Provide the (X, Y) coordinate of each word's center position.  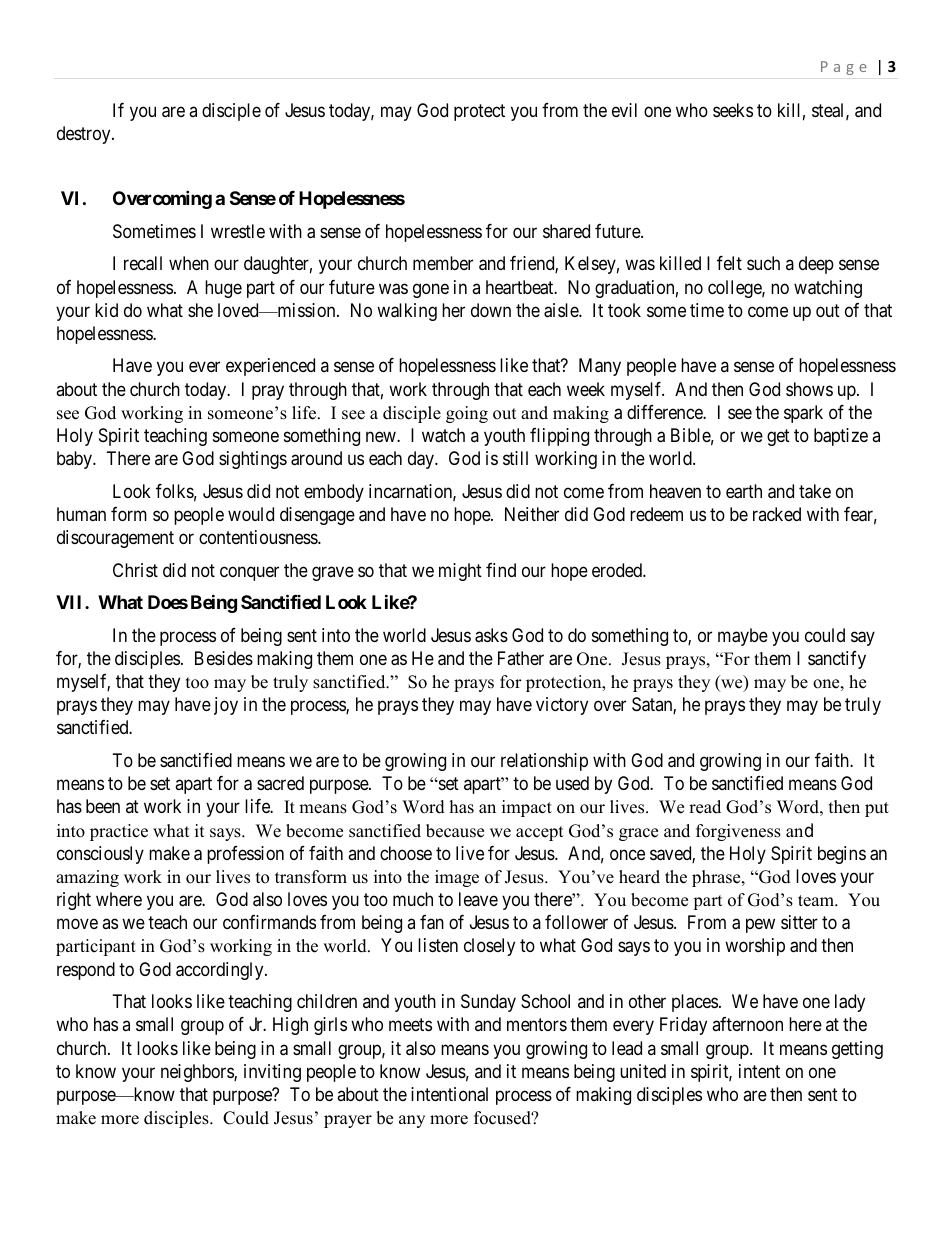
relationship (544, 762)
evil (624, 110)
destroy (85, 135)
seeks (733, 110)
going (467, 414)
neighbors (198, 1073)
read (705, 807)
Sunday (488, 1003)
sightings (253, 460)
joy (226, 706)
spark (803, 414)
